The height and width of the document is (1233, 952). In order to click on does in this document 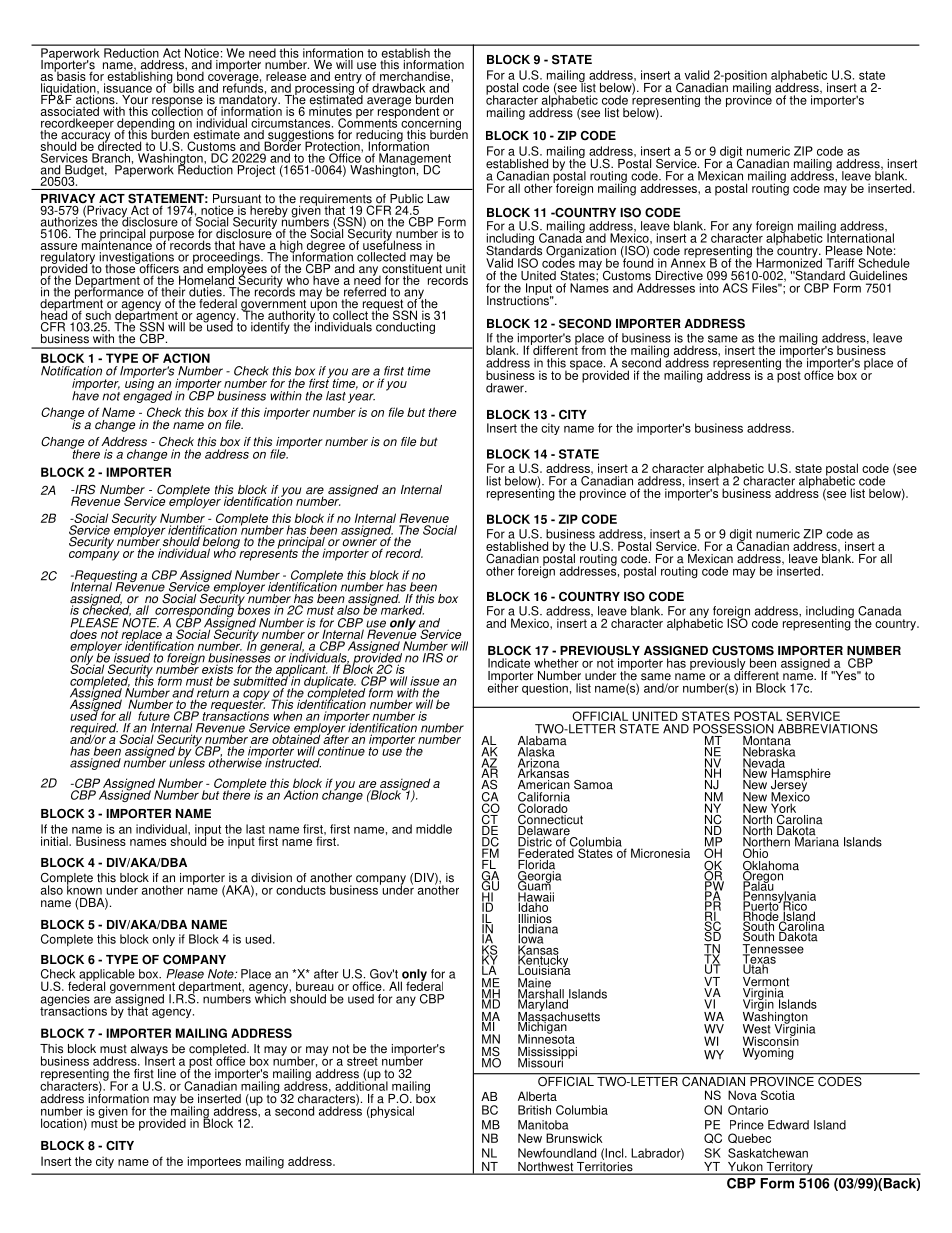, I will do `click(84, 634)`.
